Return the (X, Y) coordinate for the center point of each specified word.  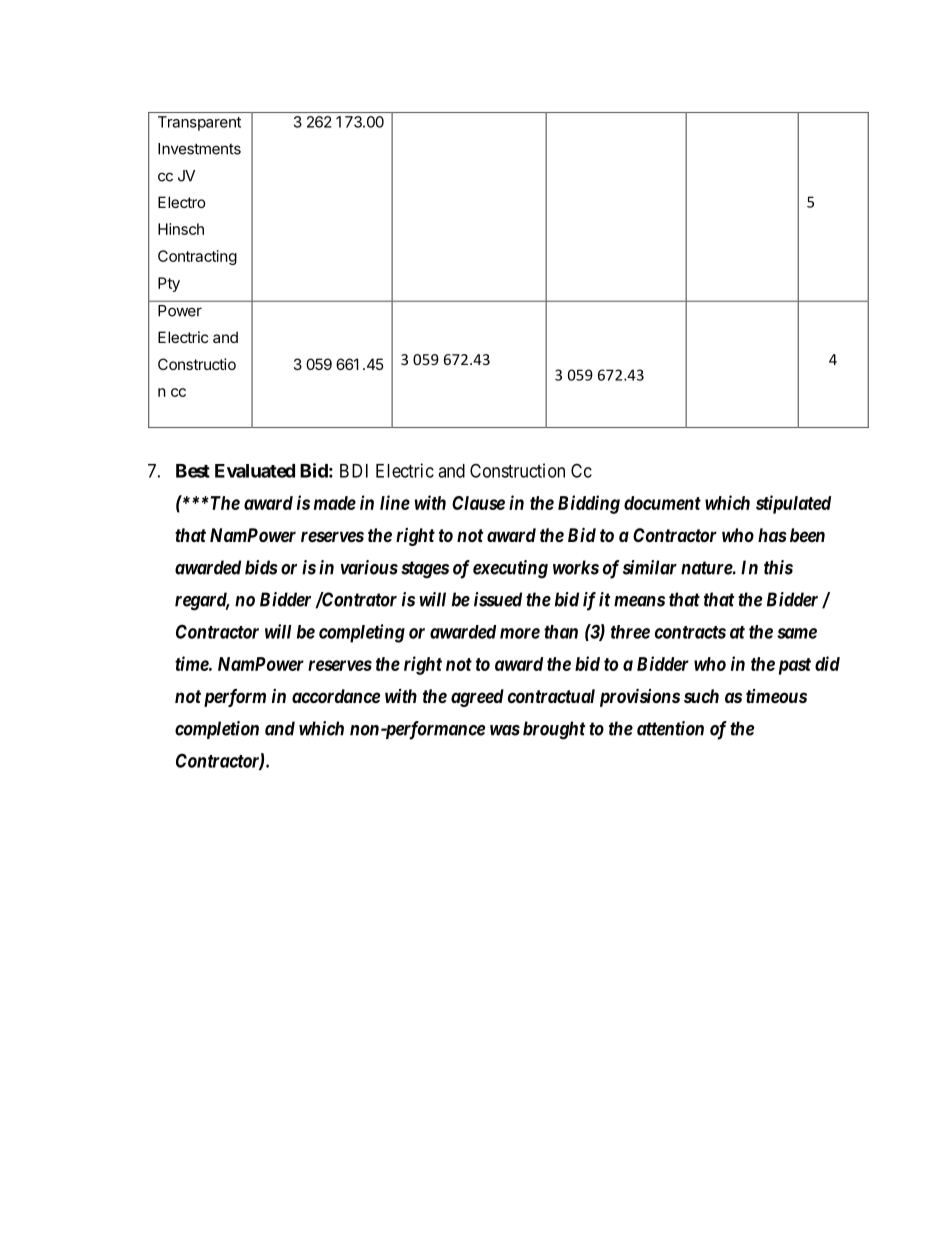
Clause (478, 503)
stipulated (793, 504)
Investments (199, 149)
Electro (182, 202)
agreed (477, 698)
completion (217, 730)
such (701, 696)
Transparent (199, 123)
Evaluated (255, 471)
